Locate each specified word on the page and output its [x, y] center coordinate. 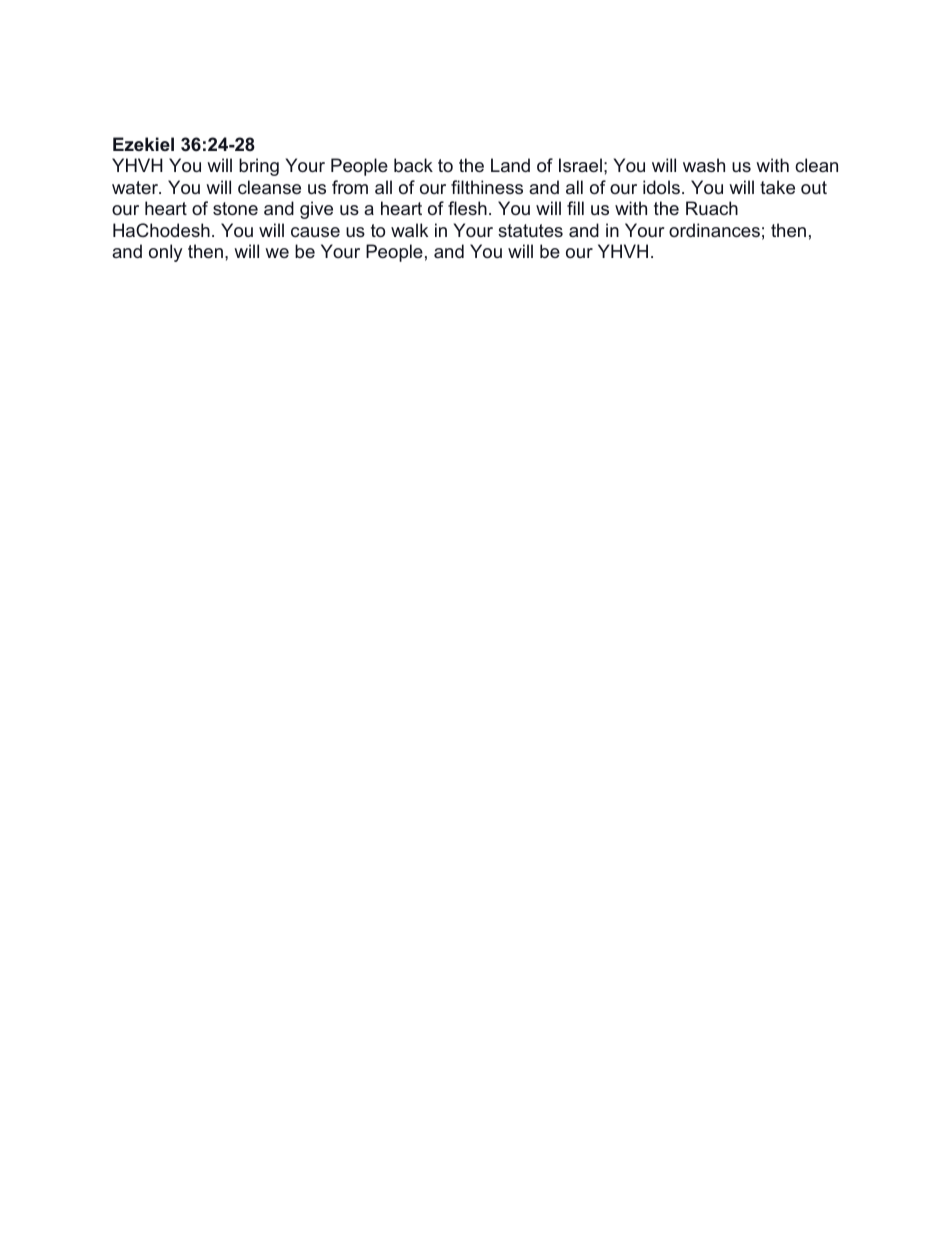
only [165, 253]
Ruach [712, 208]
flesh [467, 208]
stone [235, 208]
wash [704, 165]
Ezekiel [143, 144]
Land [510, 165]
